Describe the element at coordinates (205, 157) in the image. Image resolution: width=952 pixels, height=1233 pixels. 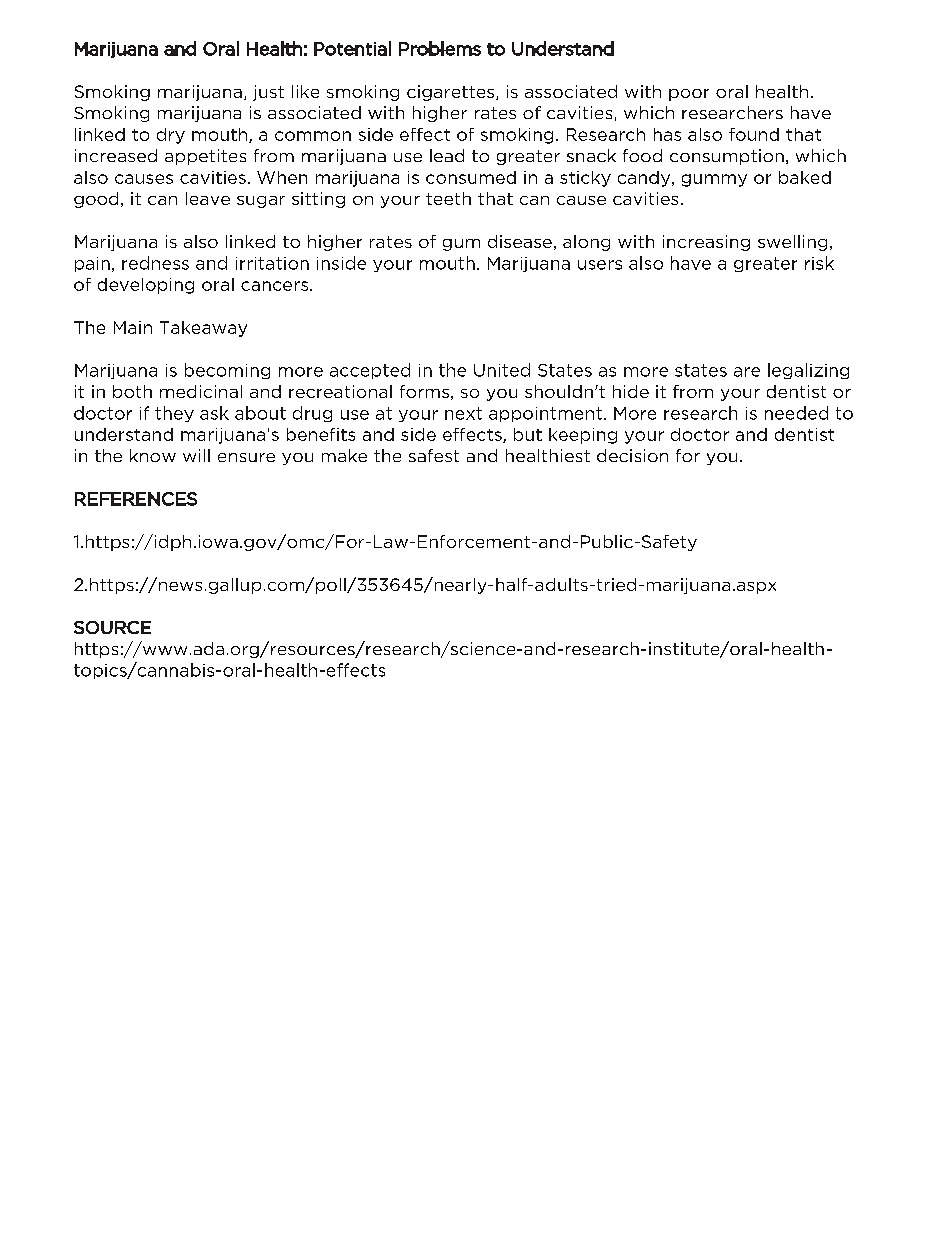
I see `appetites` at that location.
